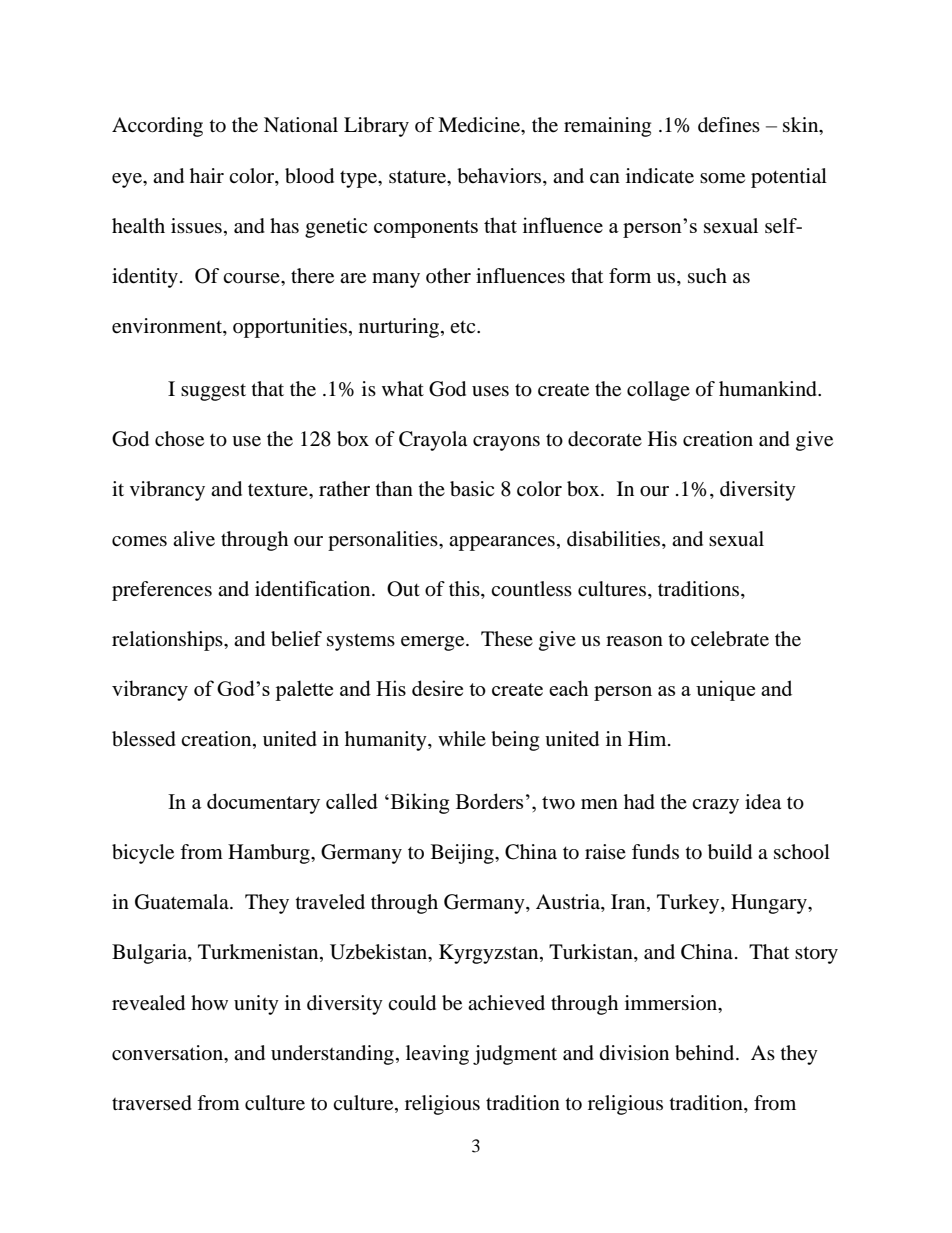 The image size is (952, 1233). What do you see at coordinates (472, 489) in the document?
I see `basic` at bounding box center [472, 489].
